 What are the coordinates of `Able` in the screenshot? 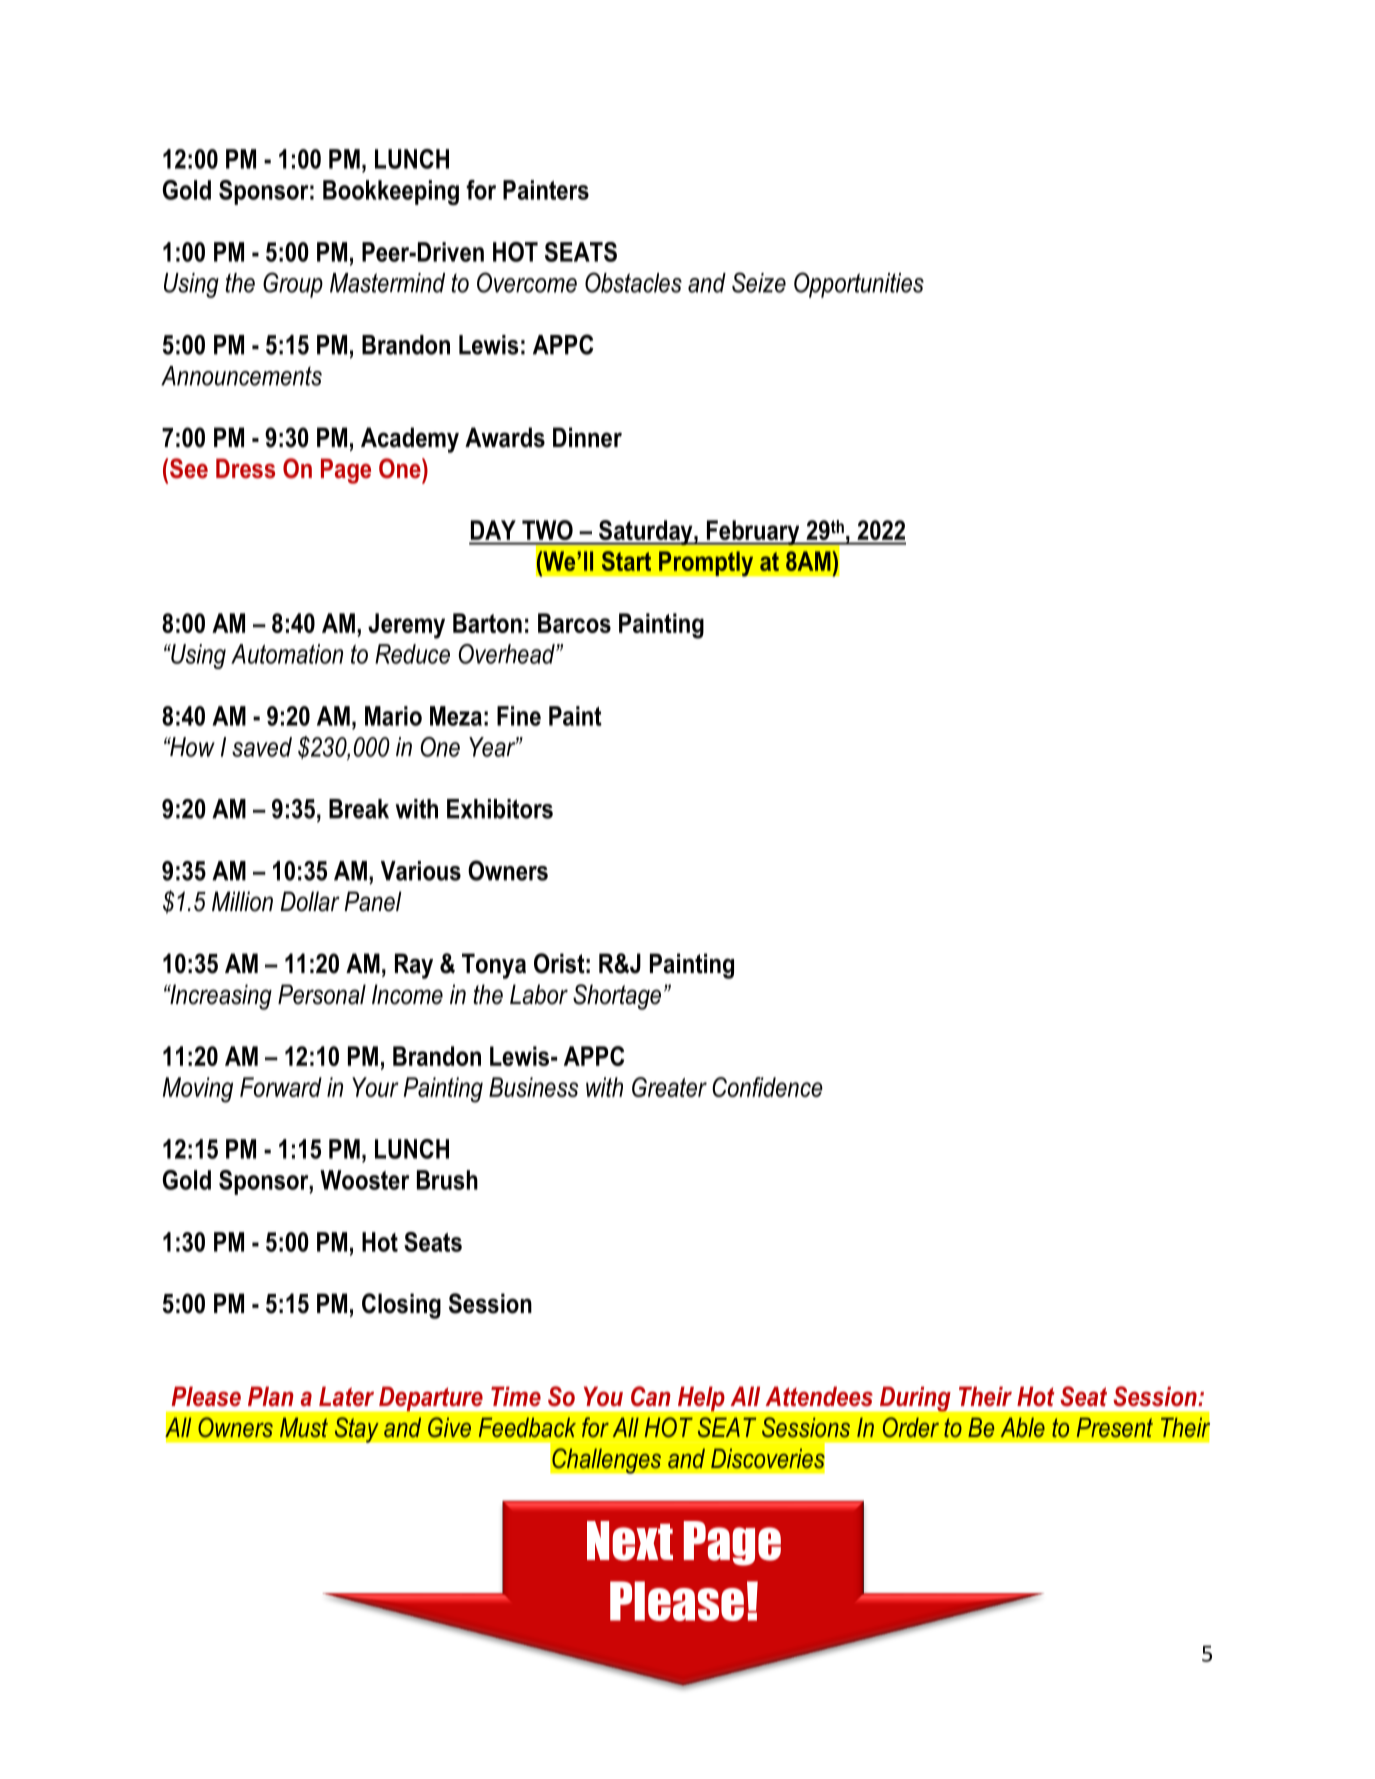 It's located at (1023, 1427).
